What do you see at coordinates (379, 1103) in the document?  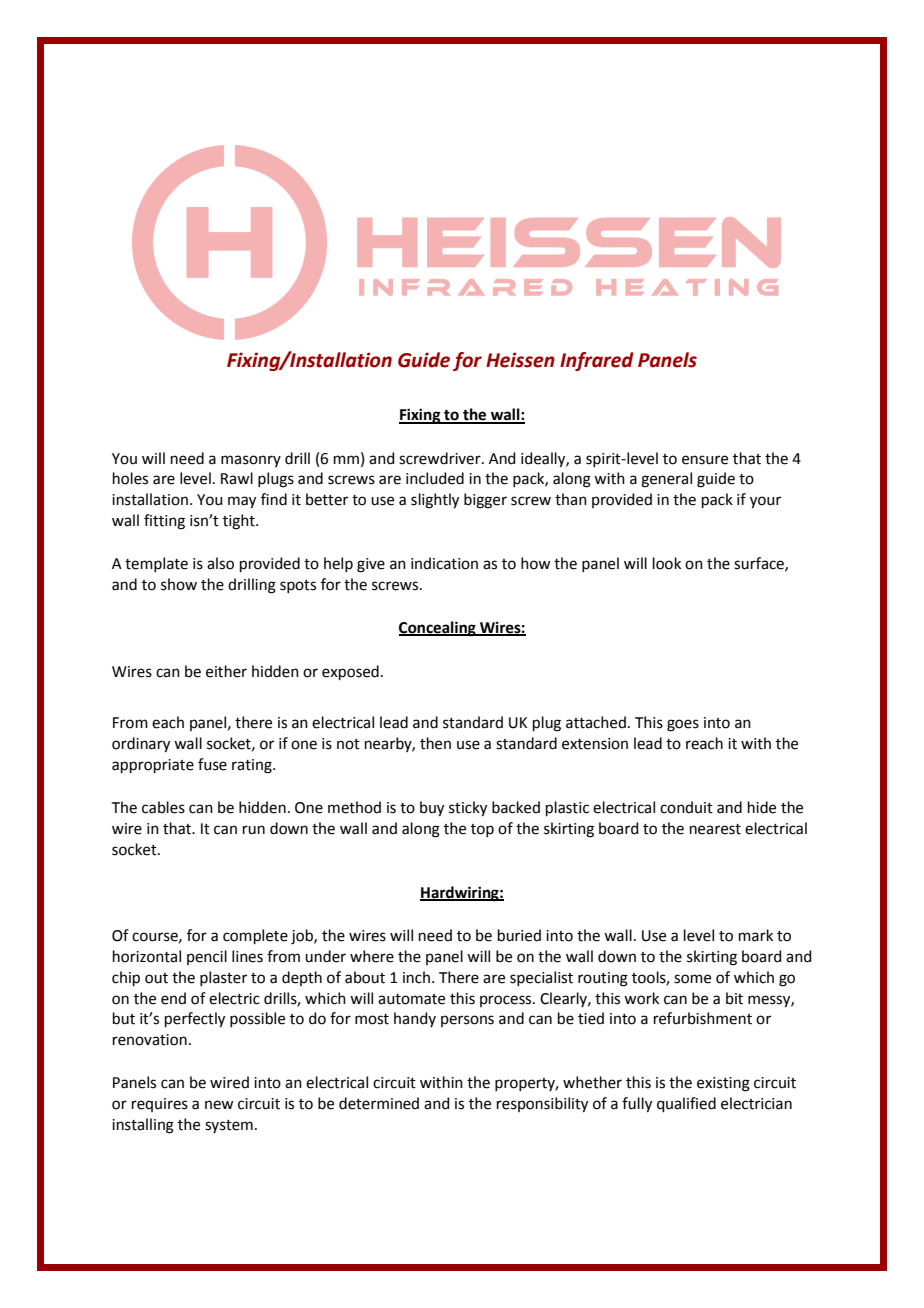 I see `determined` at bounding box center [379, 1103].
